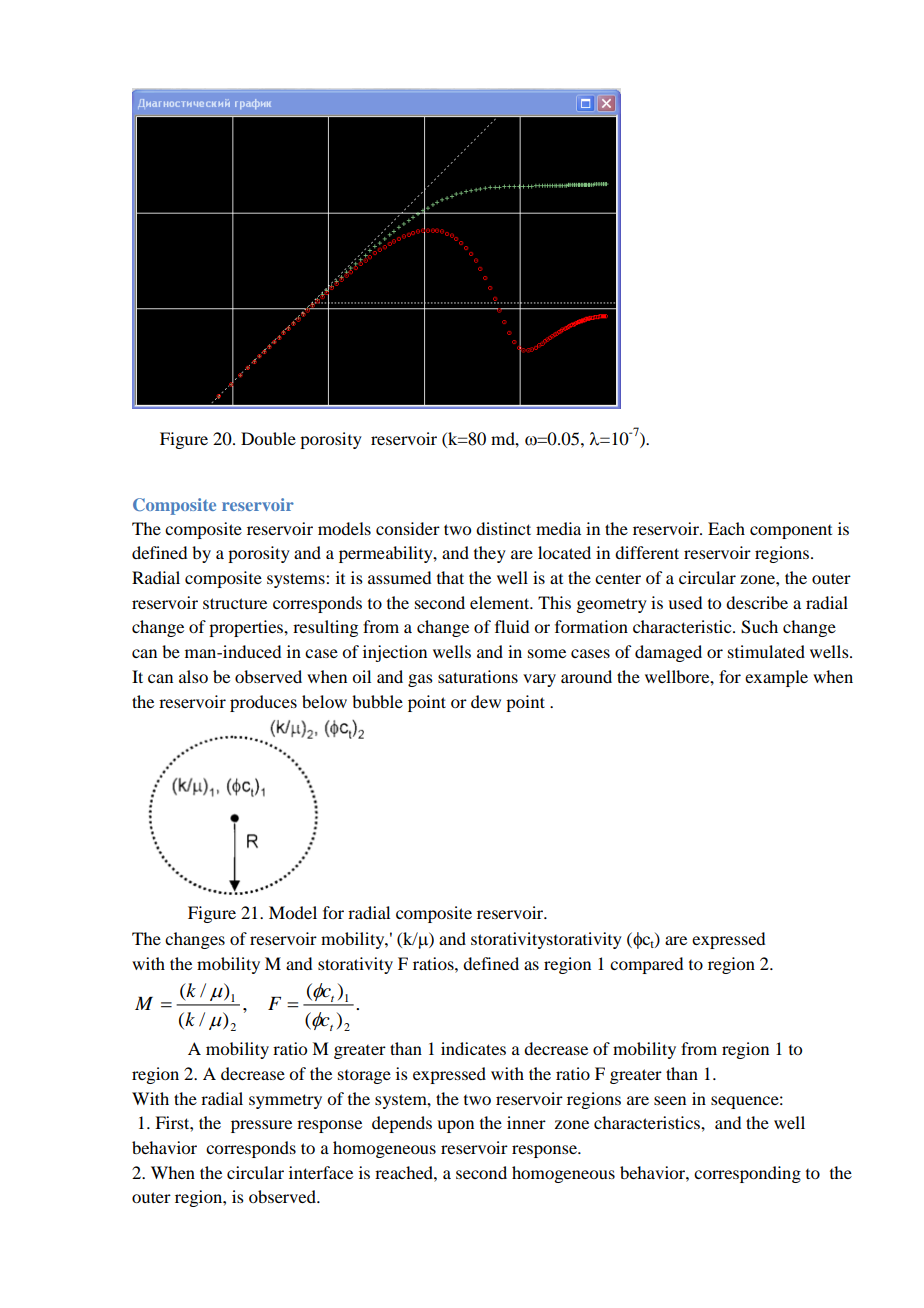 This image has width=924, height=1308. Describe the element at coordinates (455, 1126) in the image. I see `upon` at that location.
